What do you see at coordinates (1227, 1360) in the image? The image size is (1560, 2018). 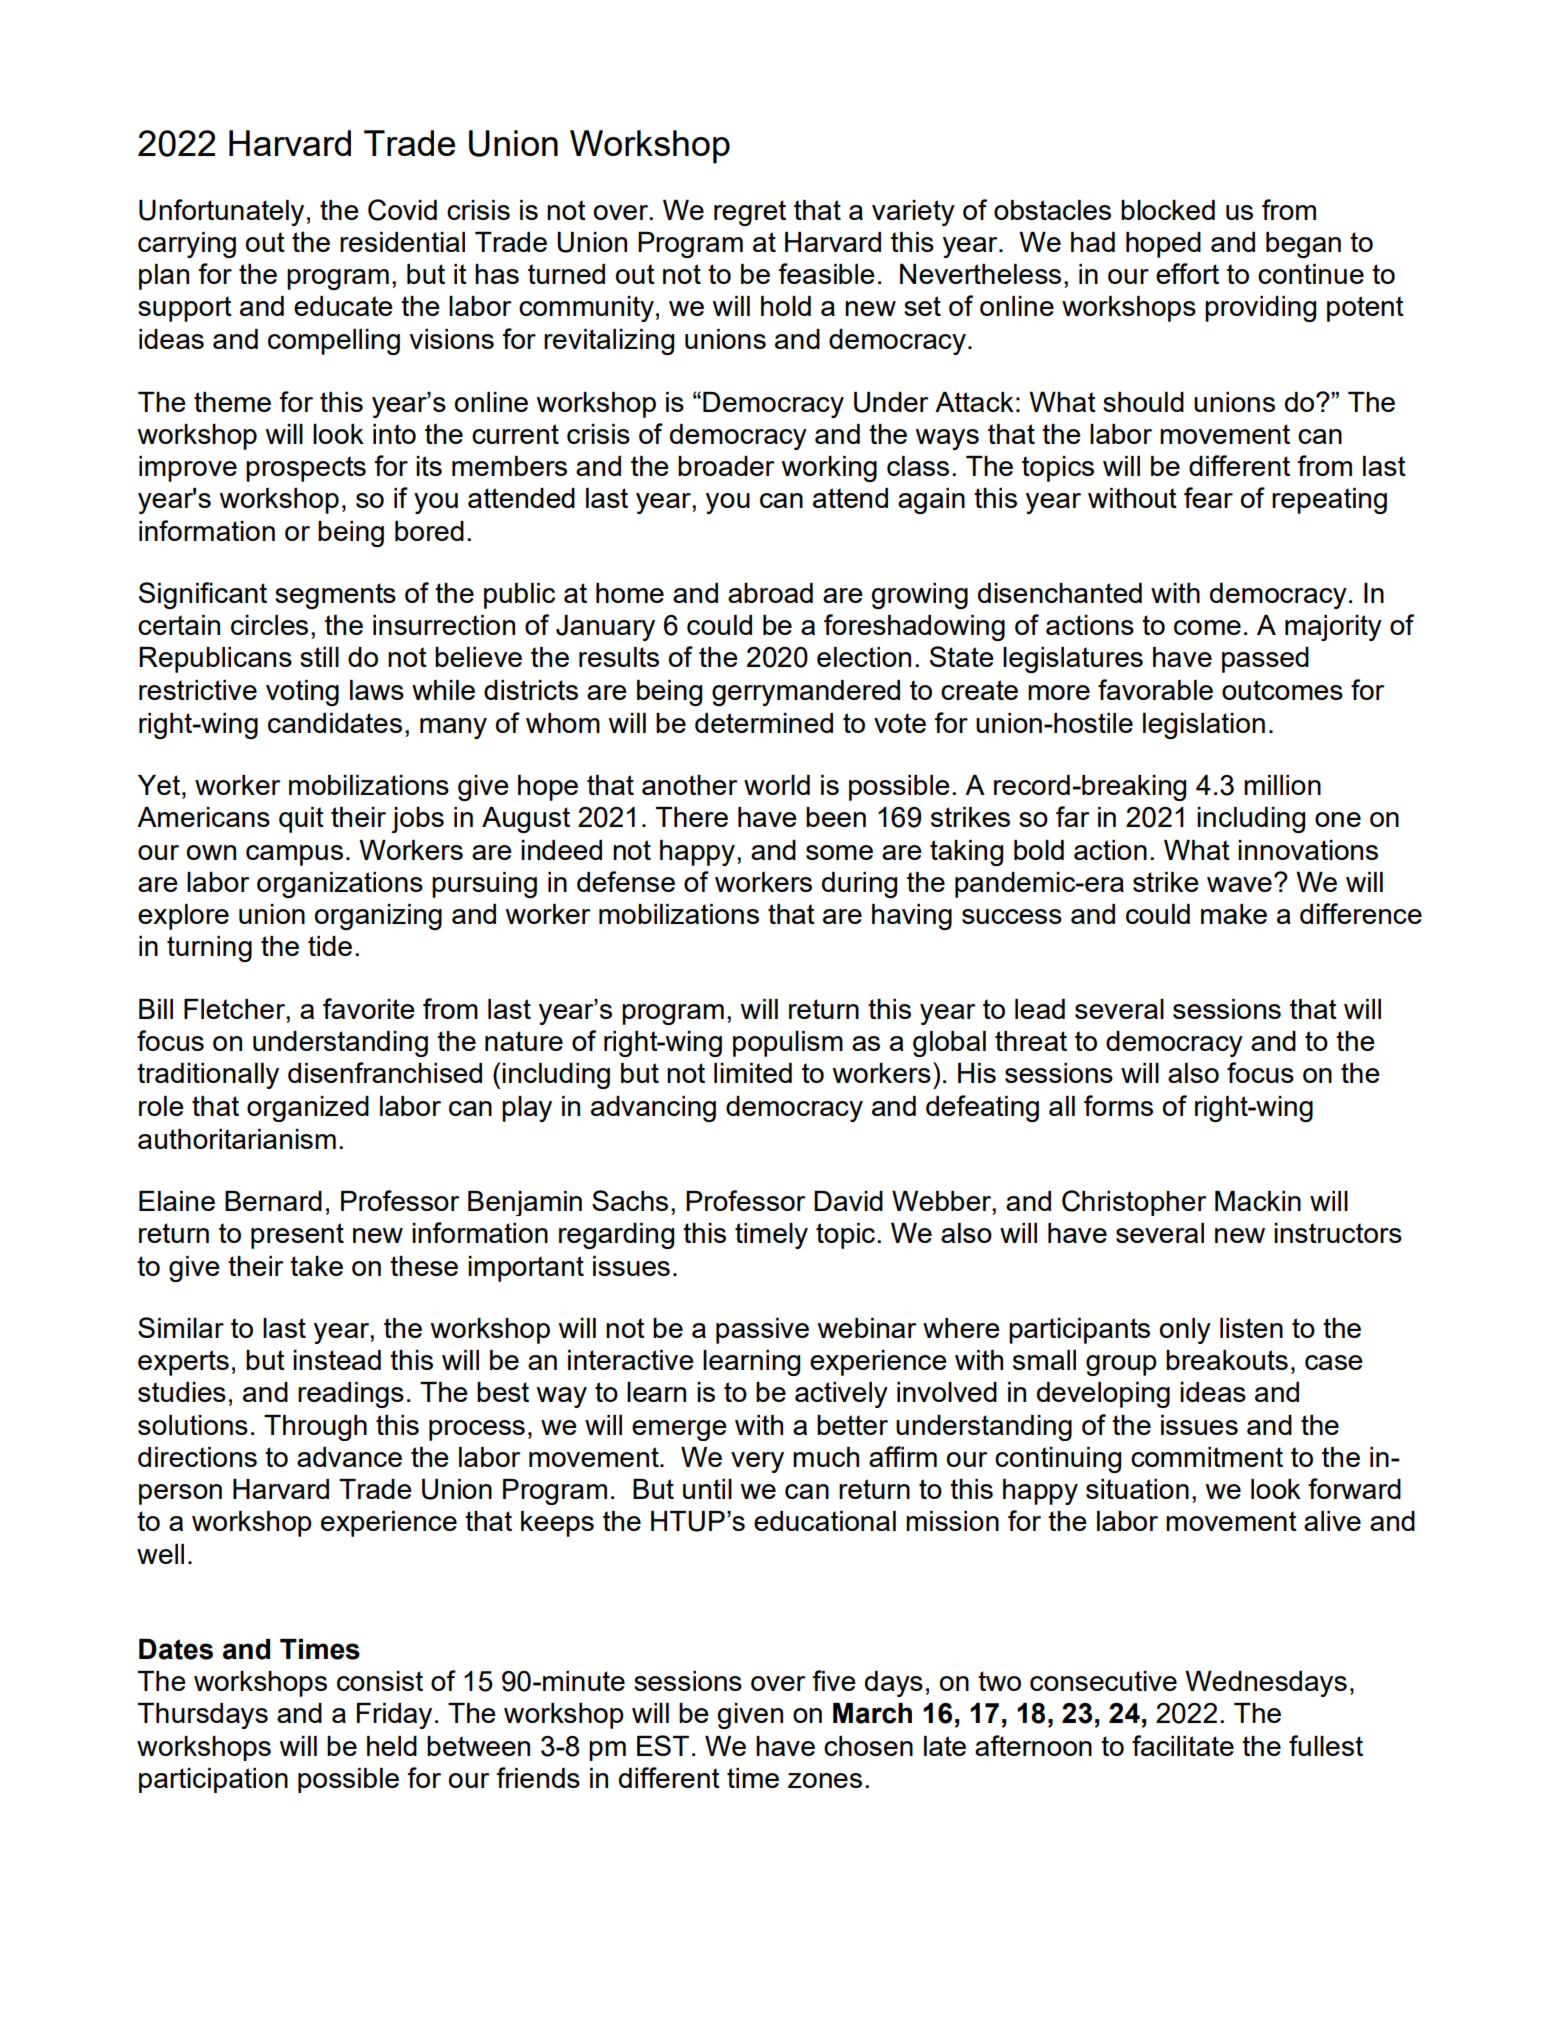 I see `breakouts` at bounding box center [1227, 1360].
